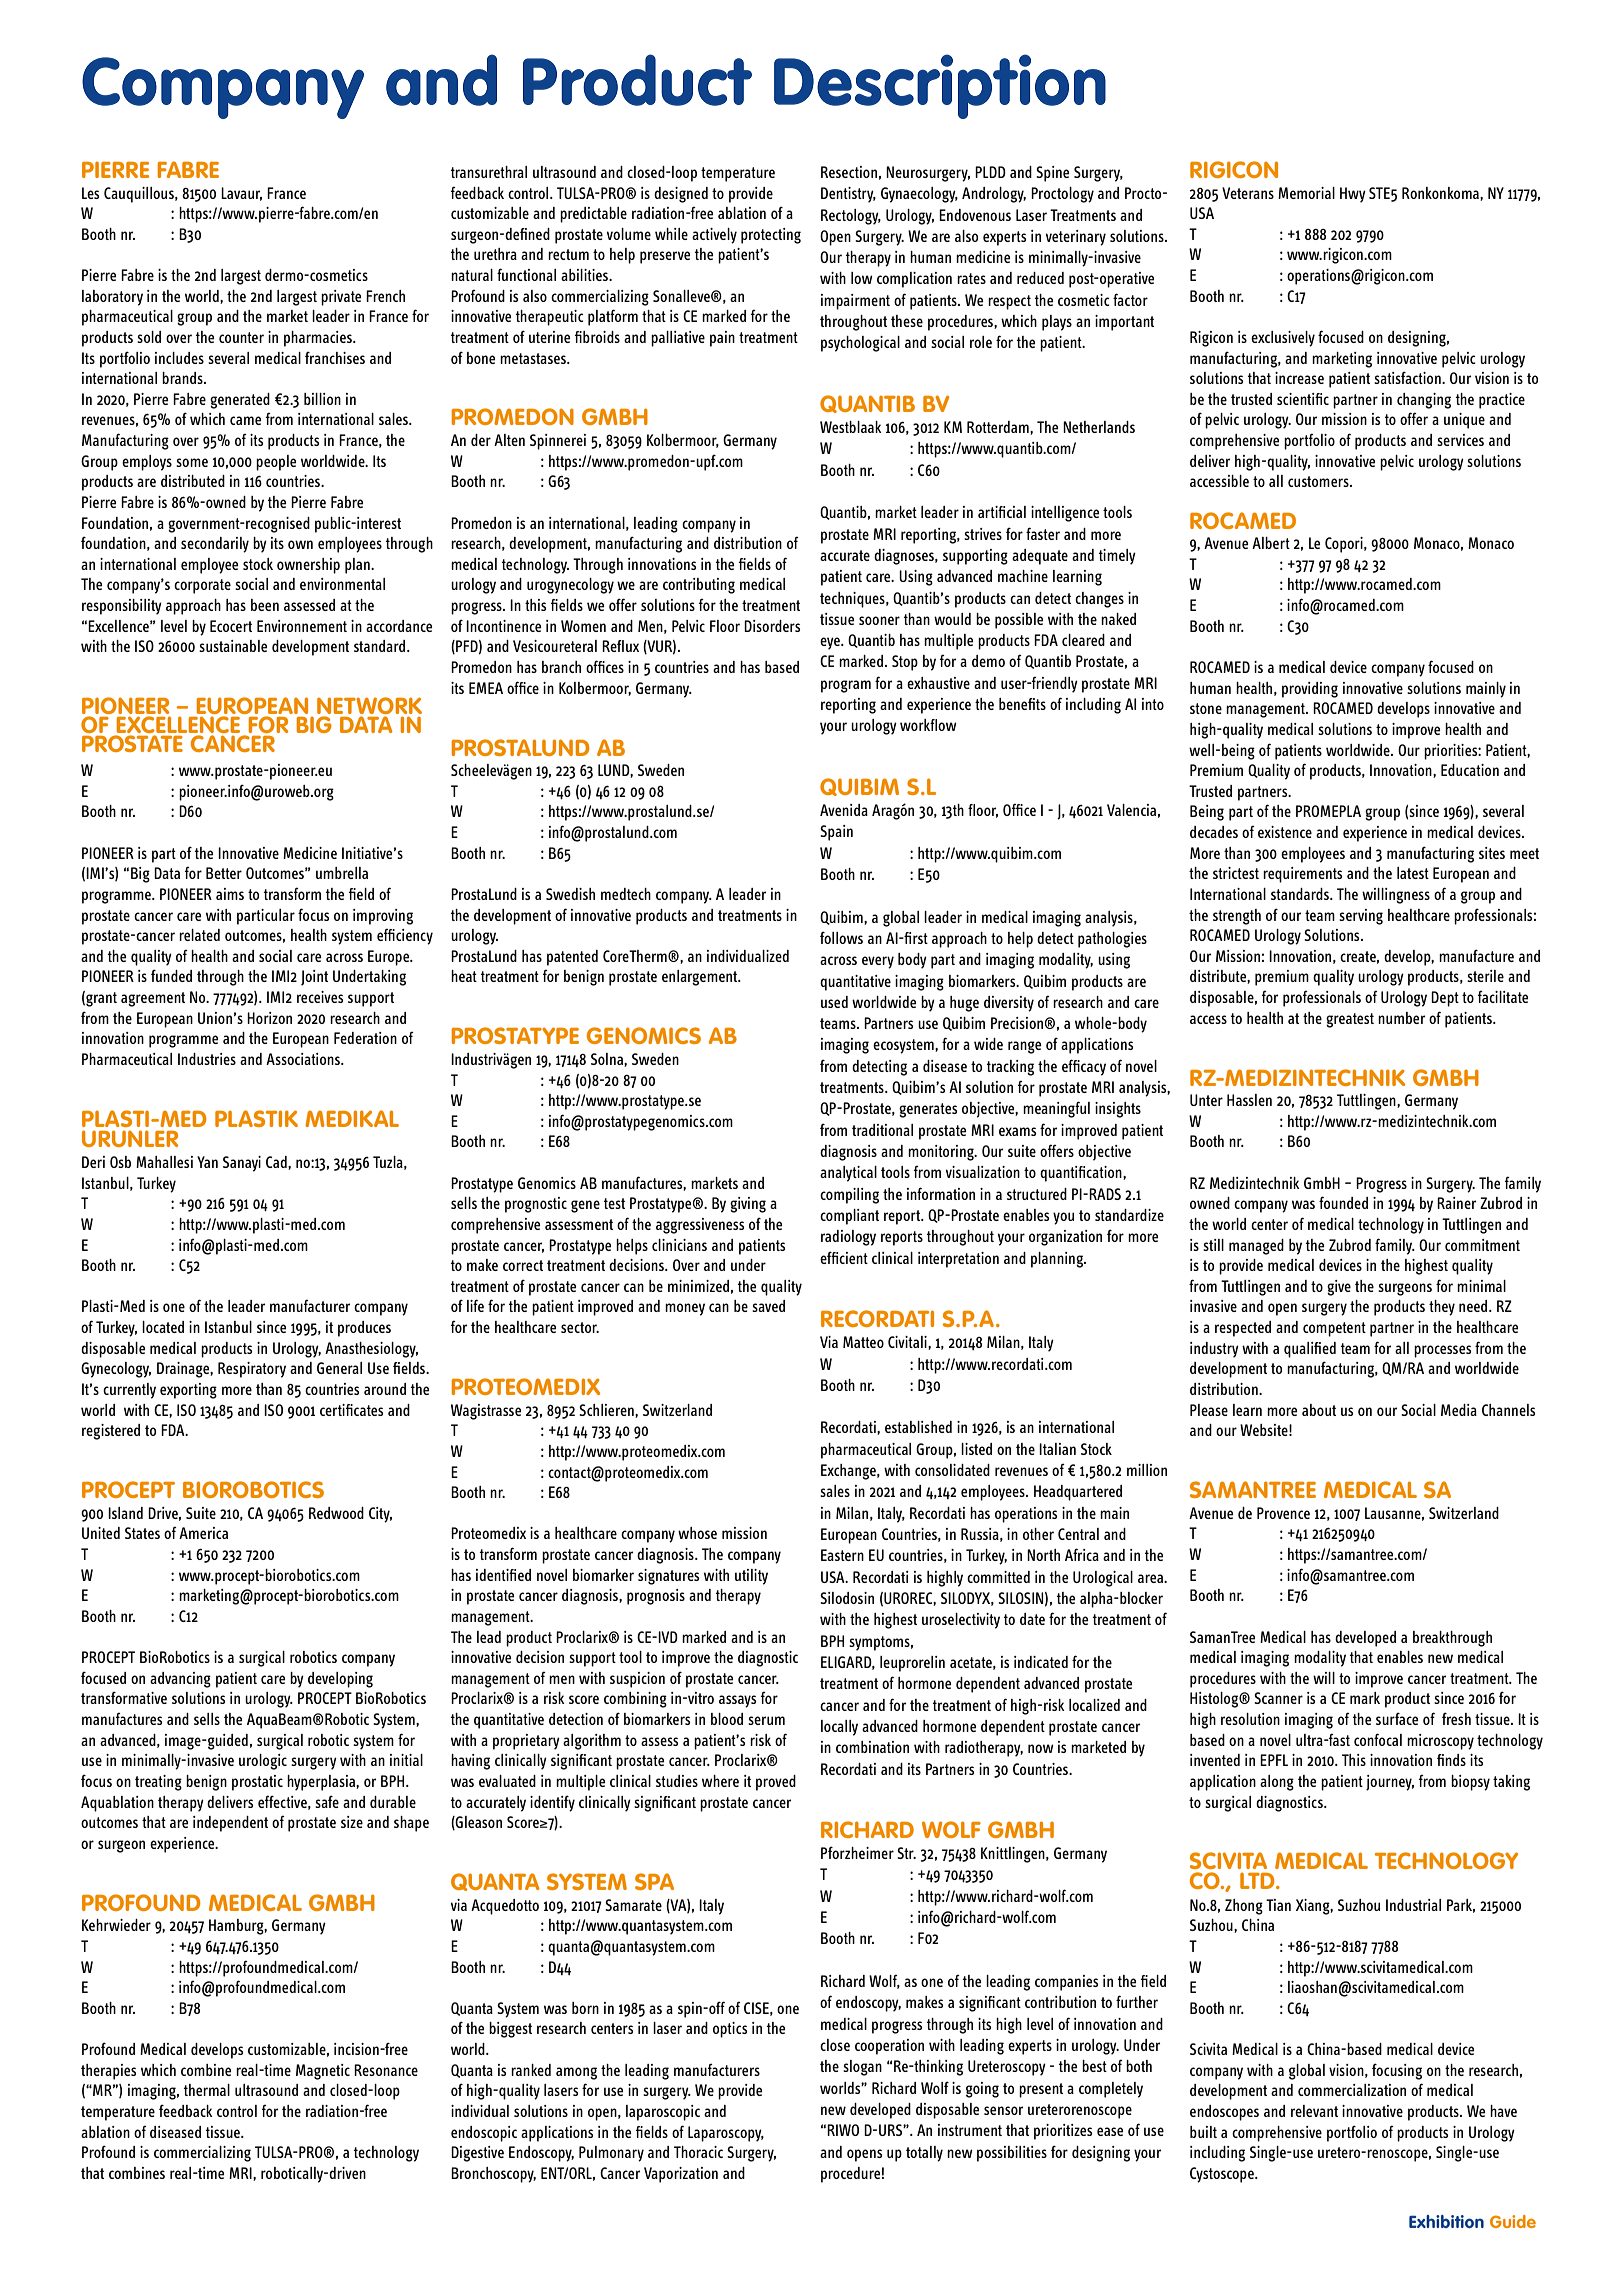 The image size is (1597, 2274). Describe the element at coordinates (1285, 832) in the screenshot. I see `existence` at that location.
